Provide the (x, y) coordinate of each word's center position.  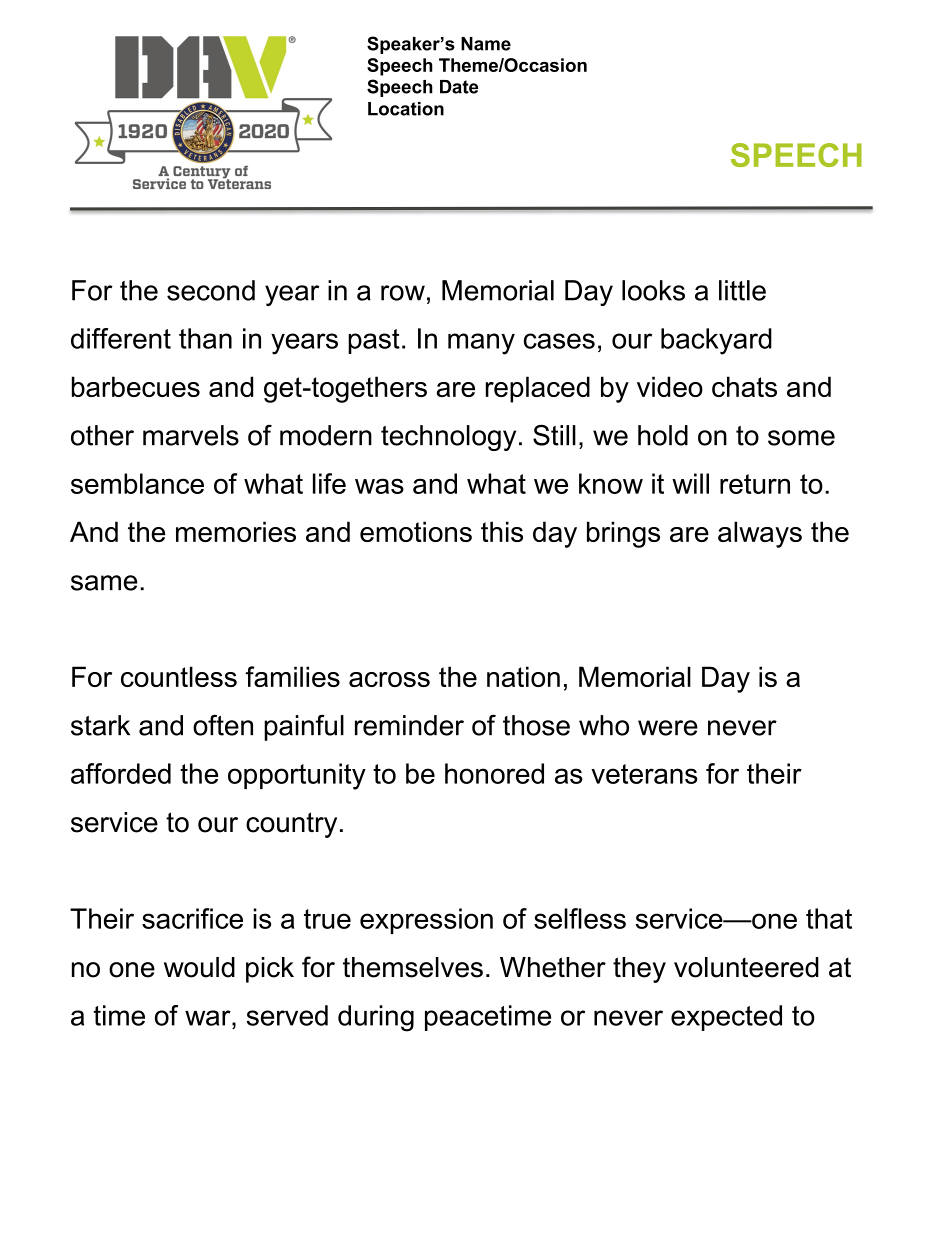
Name (486, 44)
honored (494, 773)
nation (523, 676)
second (211, 290)
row (403, 293)
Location (406, 109)
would (199, 967)
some (801, 438)
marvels (191, 435)
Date (459, 87)
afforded (121, 773)
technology (448, 438)
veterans (644, 774)
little (742, 290)
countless (179, 676)
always (760, 534)
